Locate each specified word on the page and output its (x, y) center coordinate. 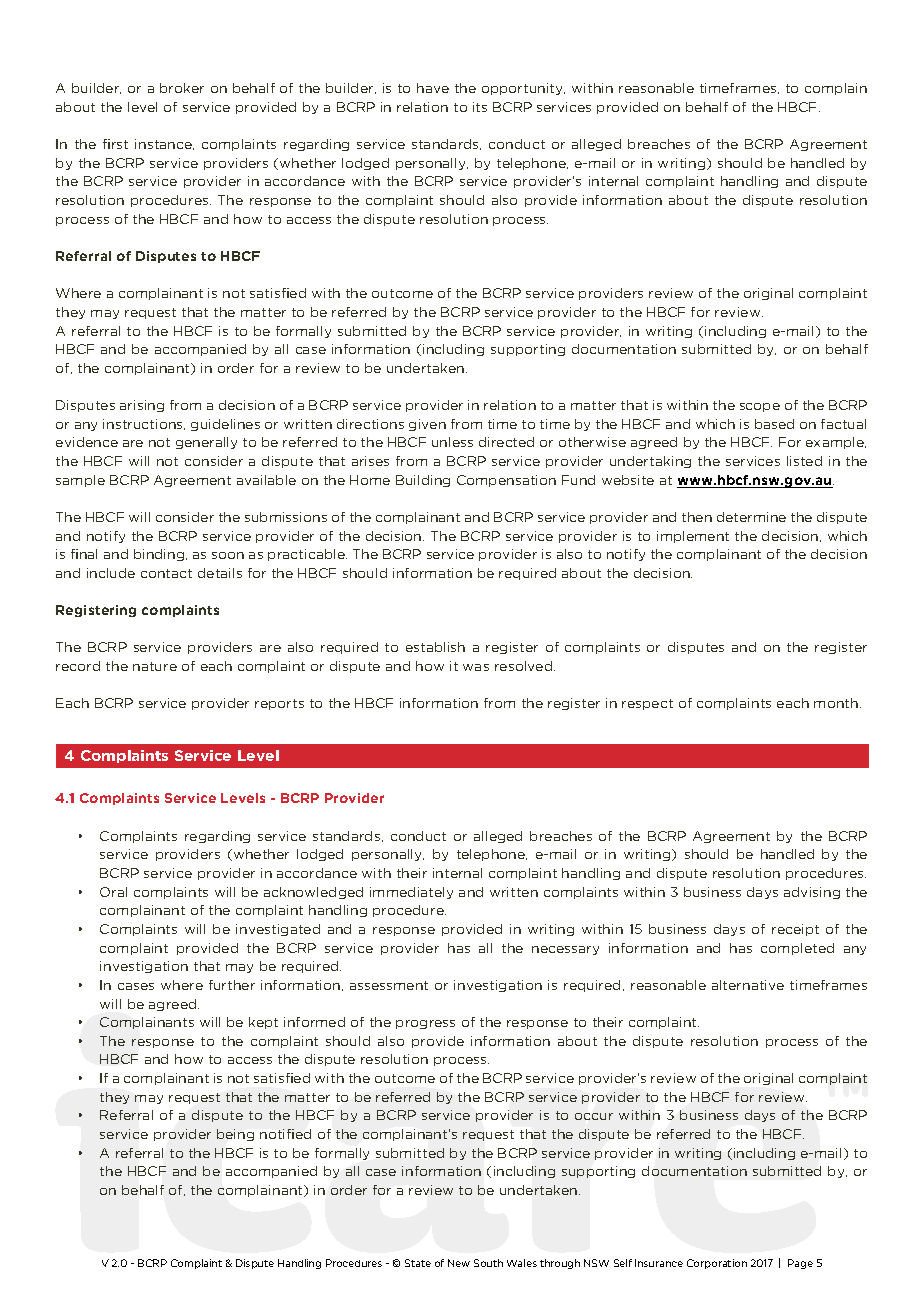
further (232, 985)
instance (164, 144)
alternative (748, 985)
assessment (389, 985)
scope (760, 407)
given (427, 425)
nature (155, 666)
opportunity (523, 89)
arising (142, 406)
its (480, 107)
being (235, 1135)
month (836, 703)
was (476, 667)
